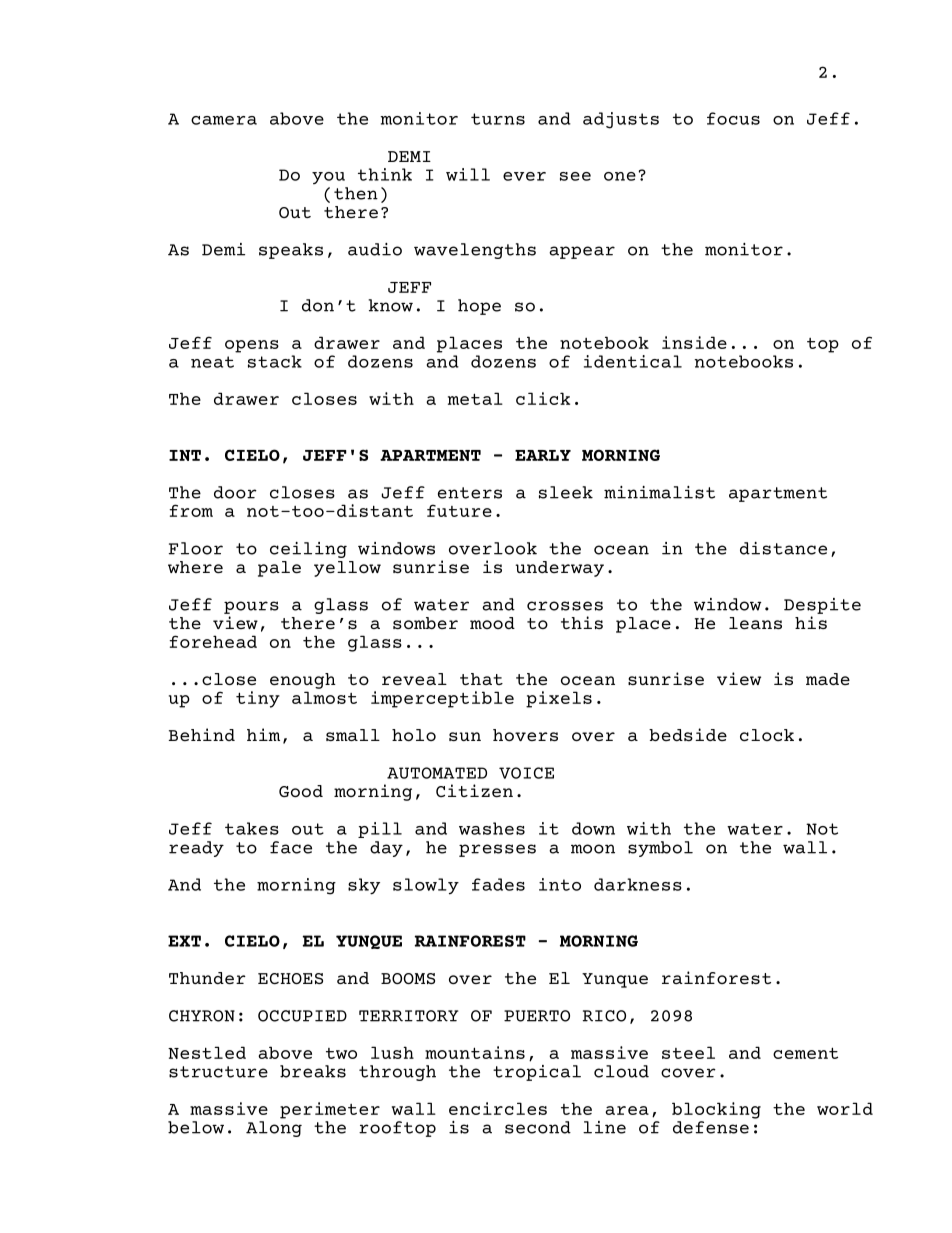 The width and height of the screenshot is (952, 1233). Describe the element at coordinates (524, 176) in the screenshot. I see `ever` at that location.
